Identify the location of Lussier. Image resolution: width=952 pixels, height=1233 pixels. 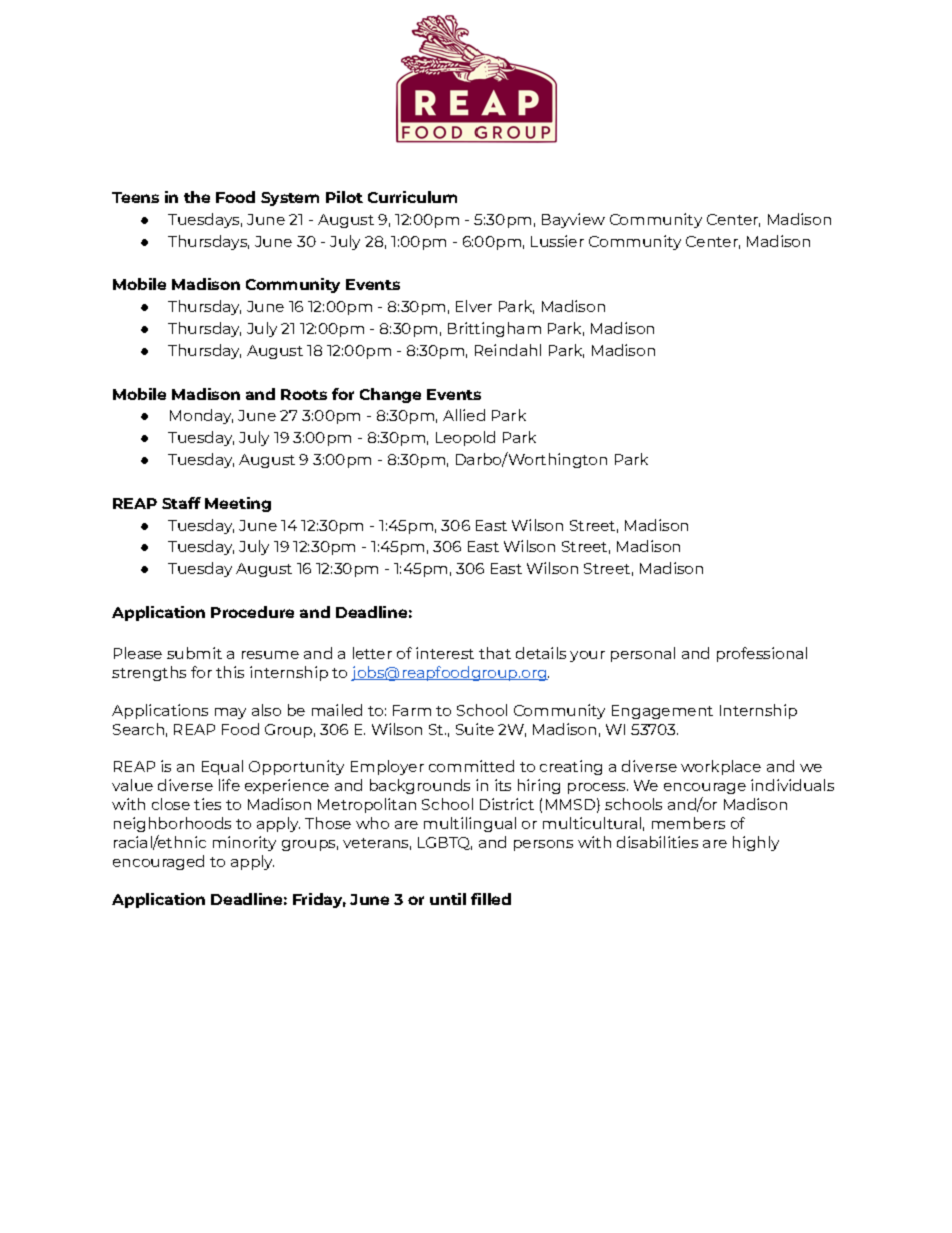
(557, 241).
